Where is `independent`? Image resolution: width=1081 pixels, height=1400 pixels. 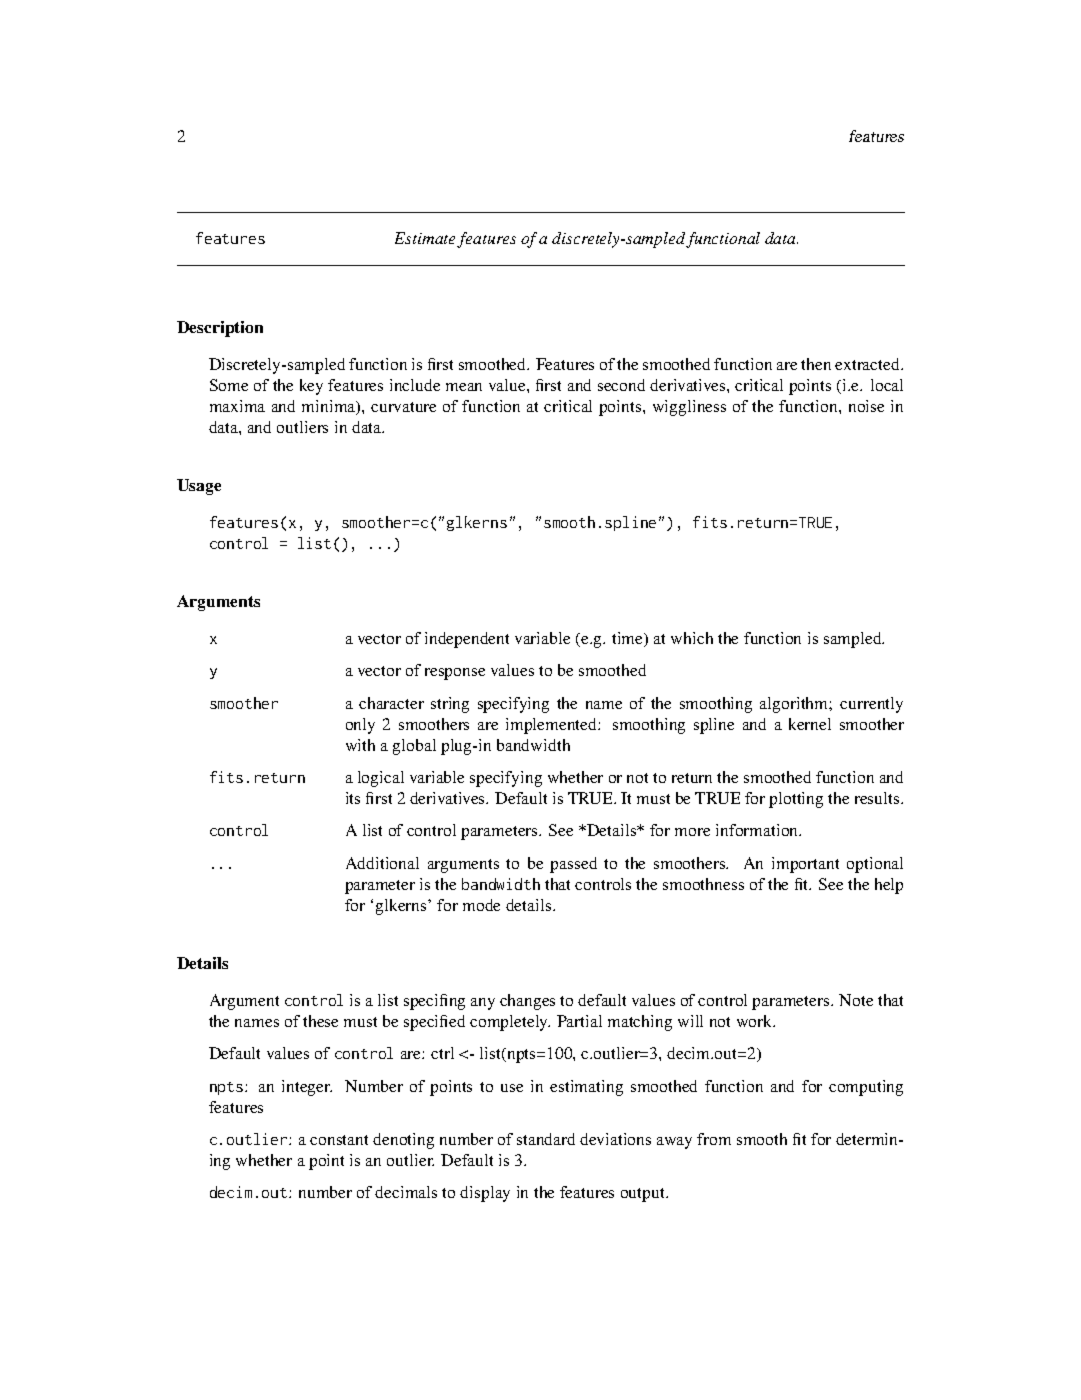
independent is located at coordinates (467, 640).
